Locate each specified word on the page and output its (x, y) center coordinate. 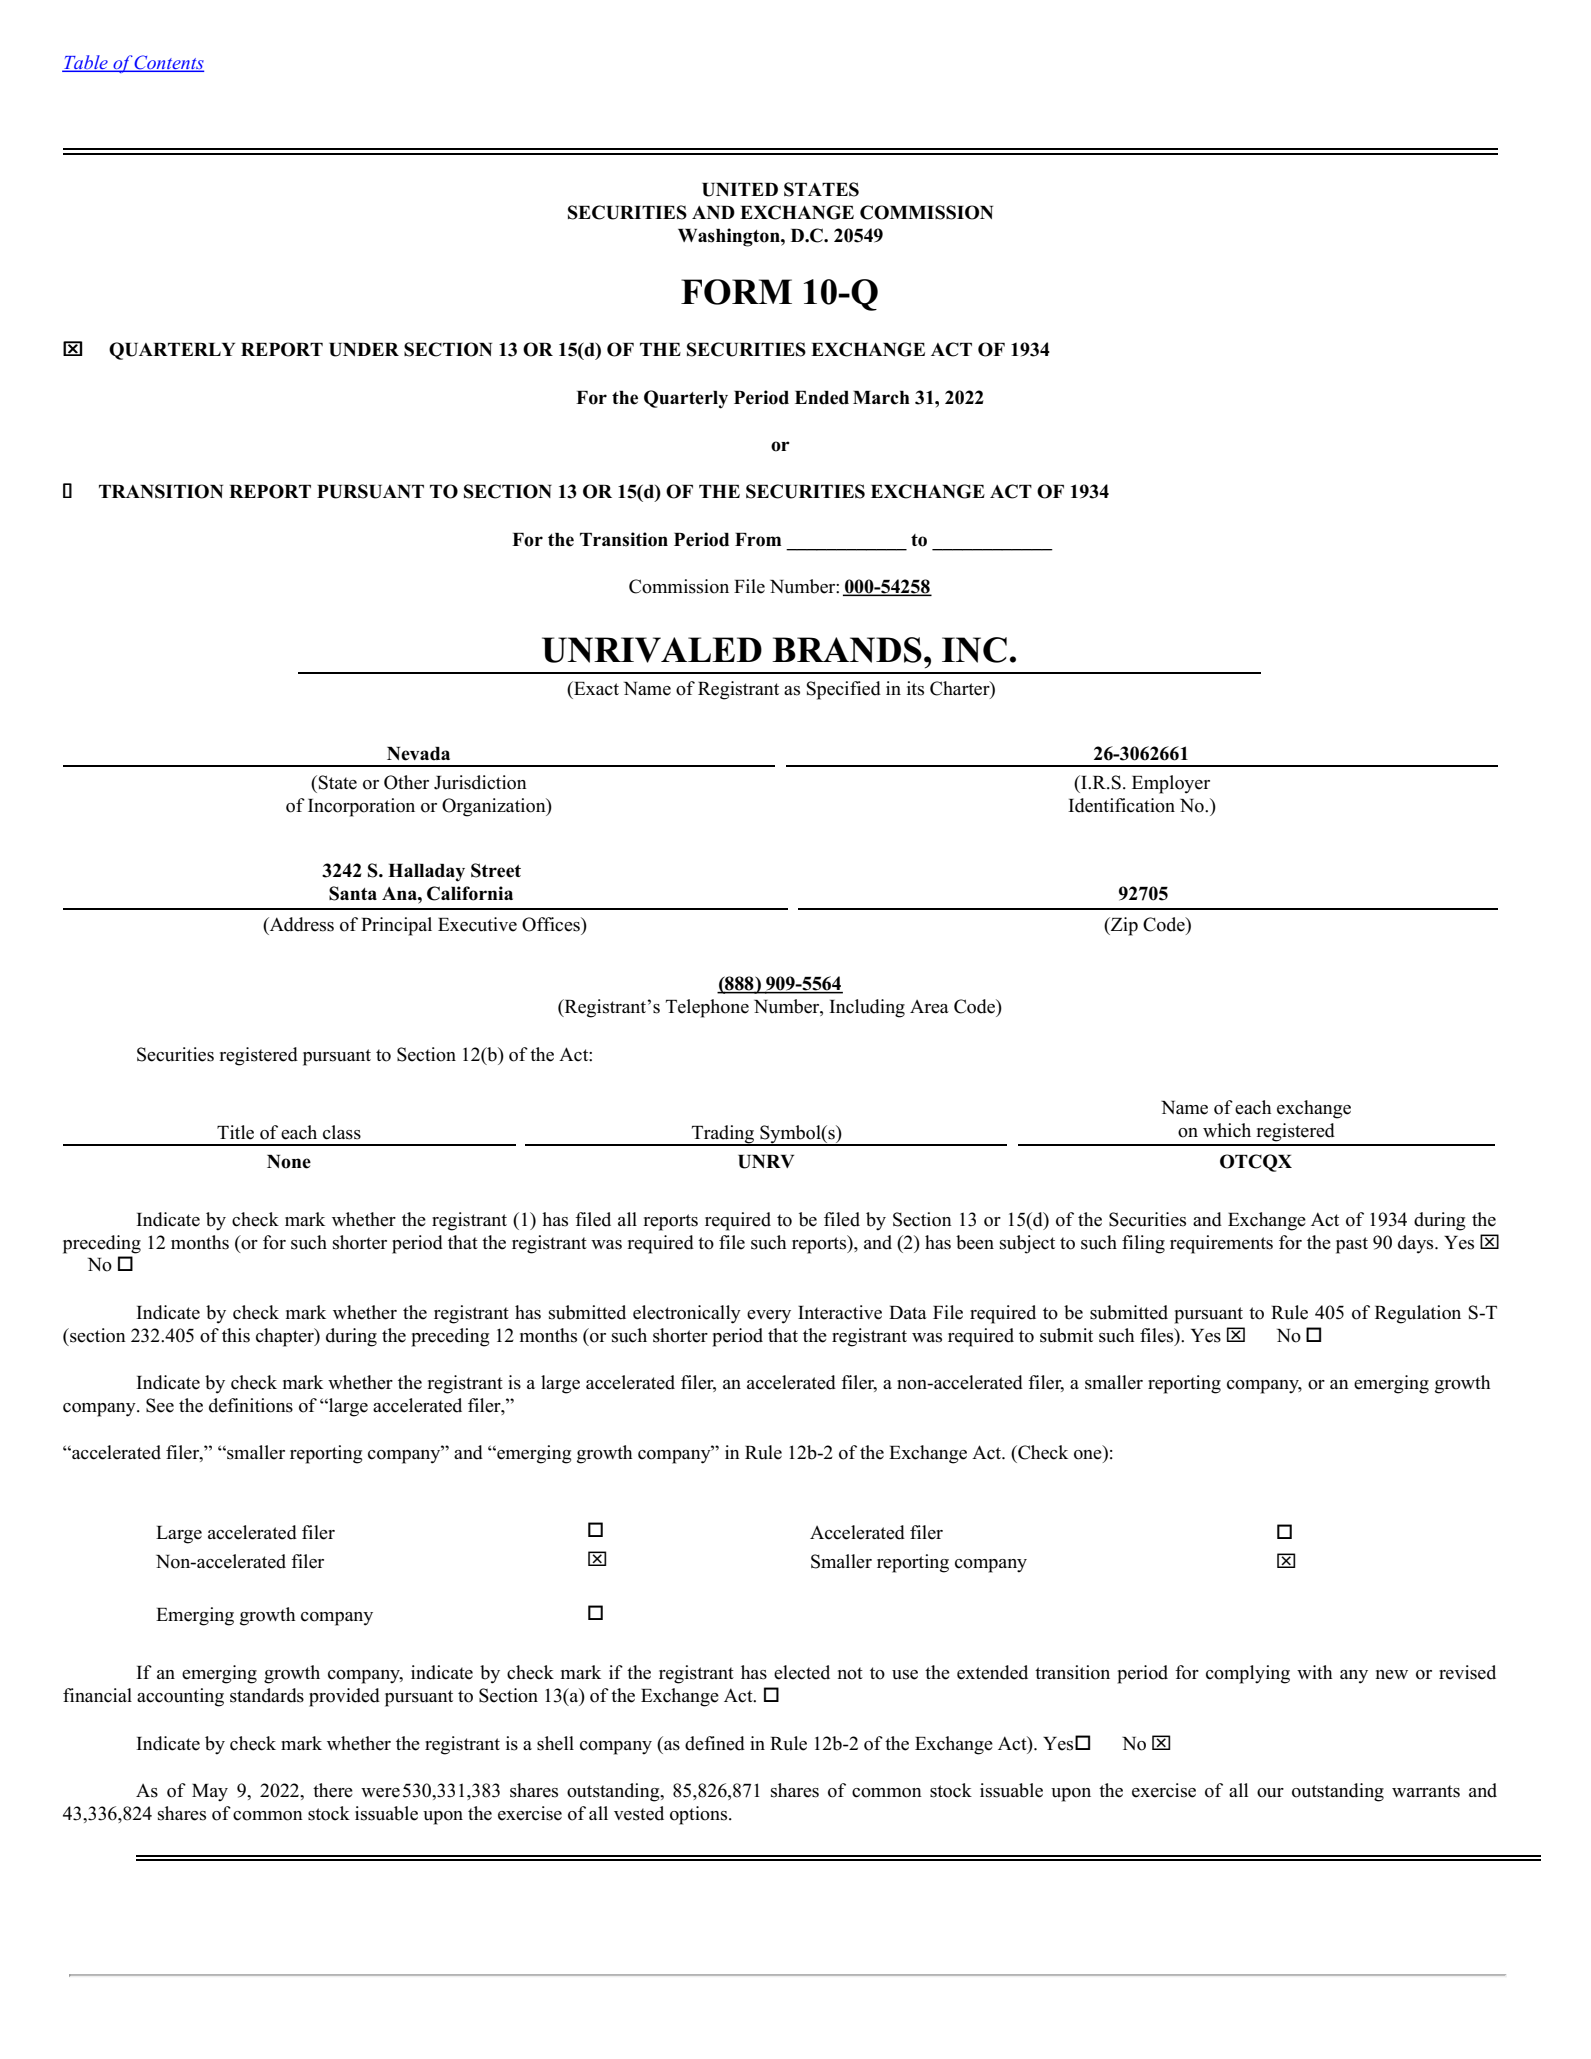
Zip (1123, 926)
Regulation (1418, 1314)
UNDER (364, 350)
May (210, 1793)
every (769, 1317)
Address (300, 924)
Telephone (707, 1008)
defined (715, 1743)
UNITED (740, 190)
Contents (168, 63)
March (881, 398)
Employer (1171, 784)
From (758, 540)
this (236, 1335)
